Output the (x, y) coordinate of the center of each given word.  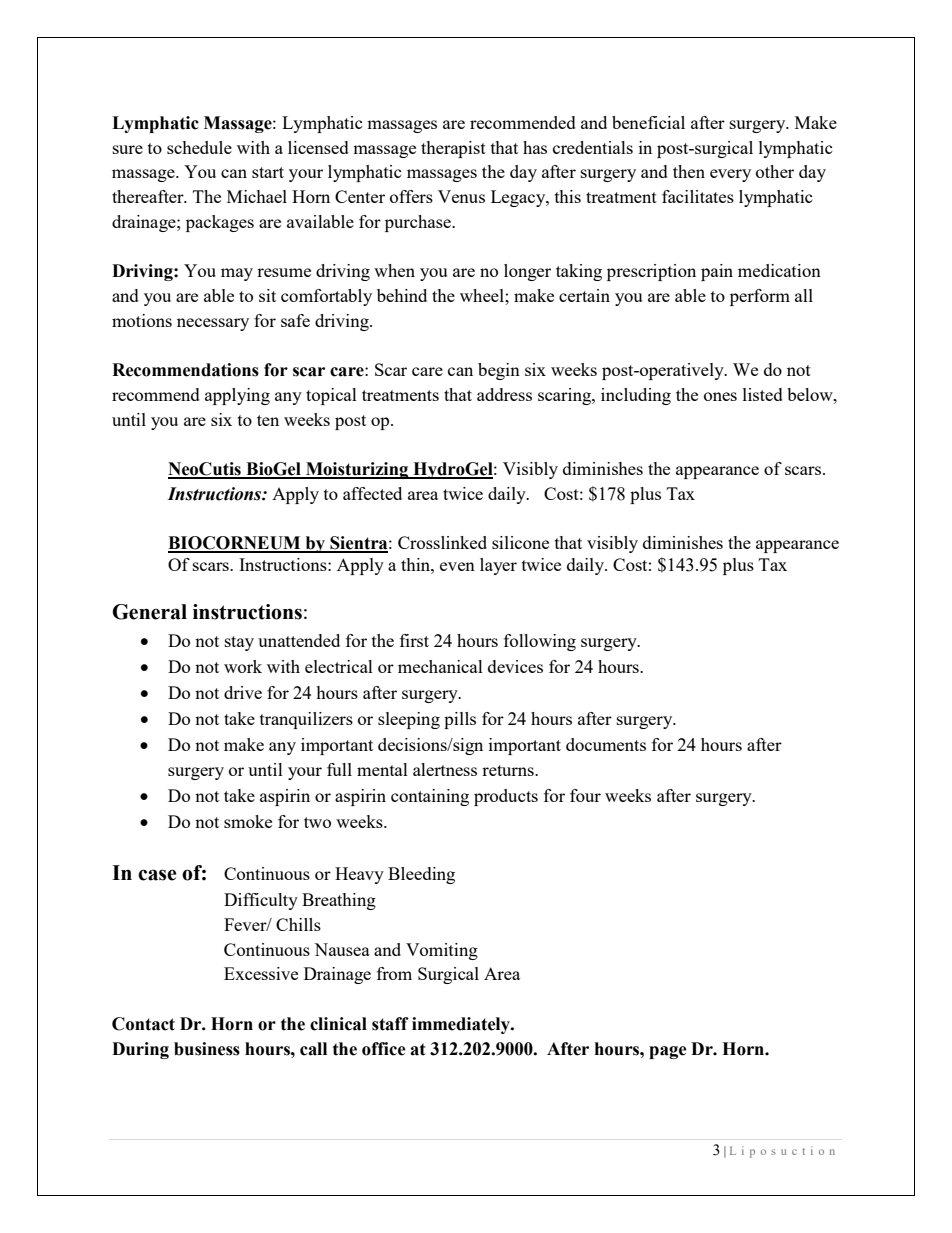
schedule (199, 147)
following (540, 642)
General (149, 612)
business (207, 1049)
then (689, 171)
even (457, 566)
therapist (453, 149)
